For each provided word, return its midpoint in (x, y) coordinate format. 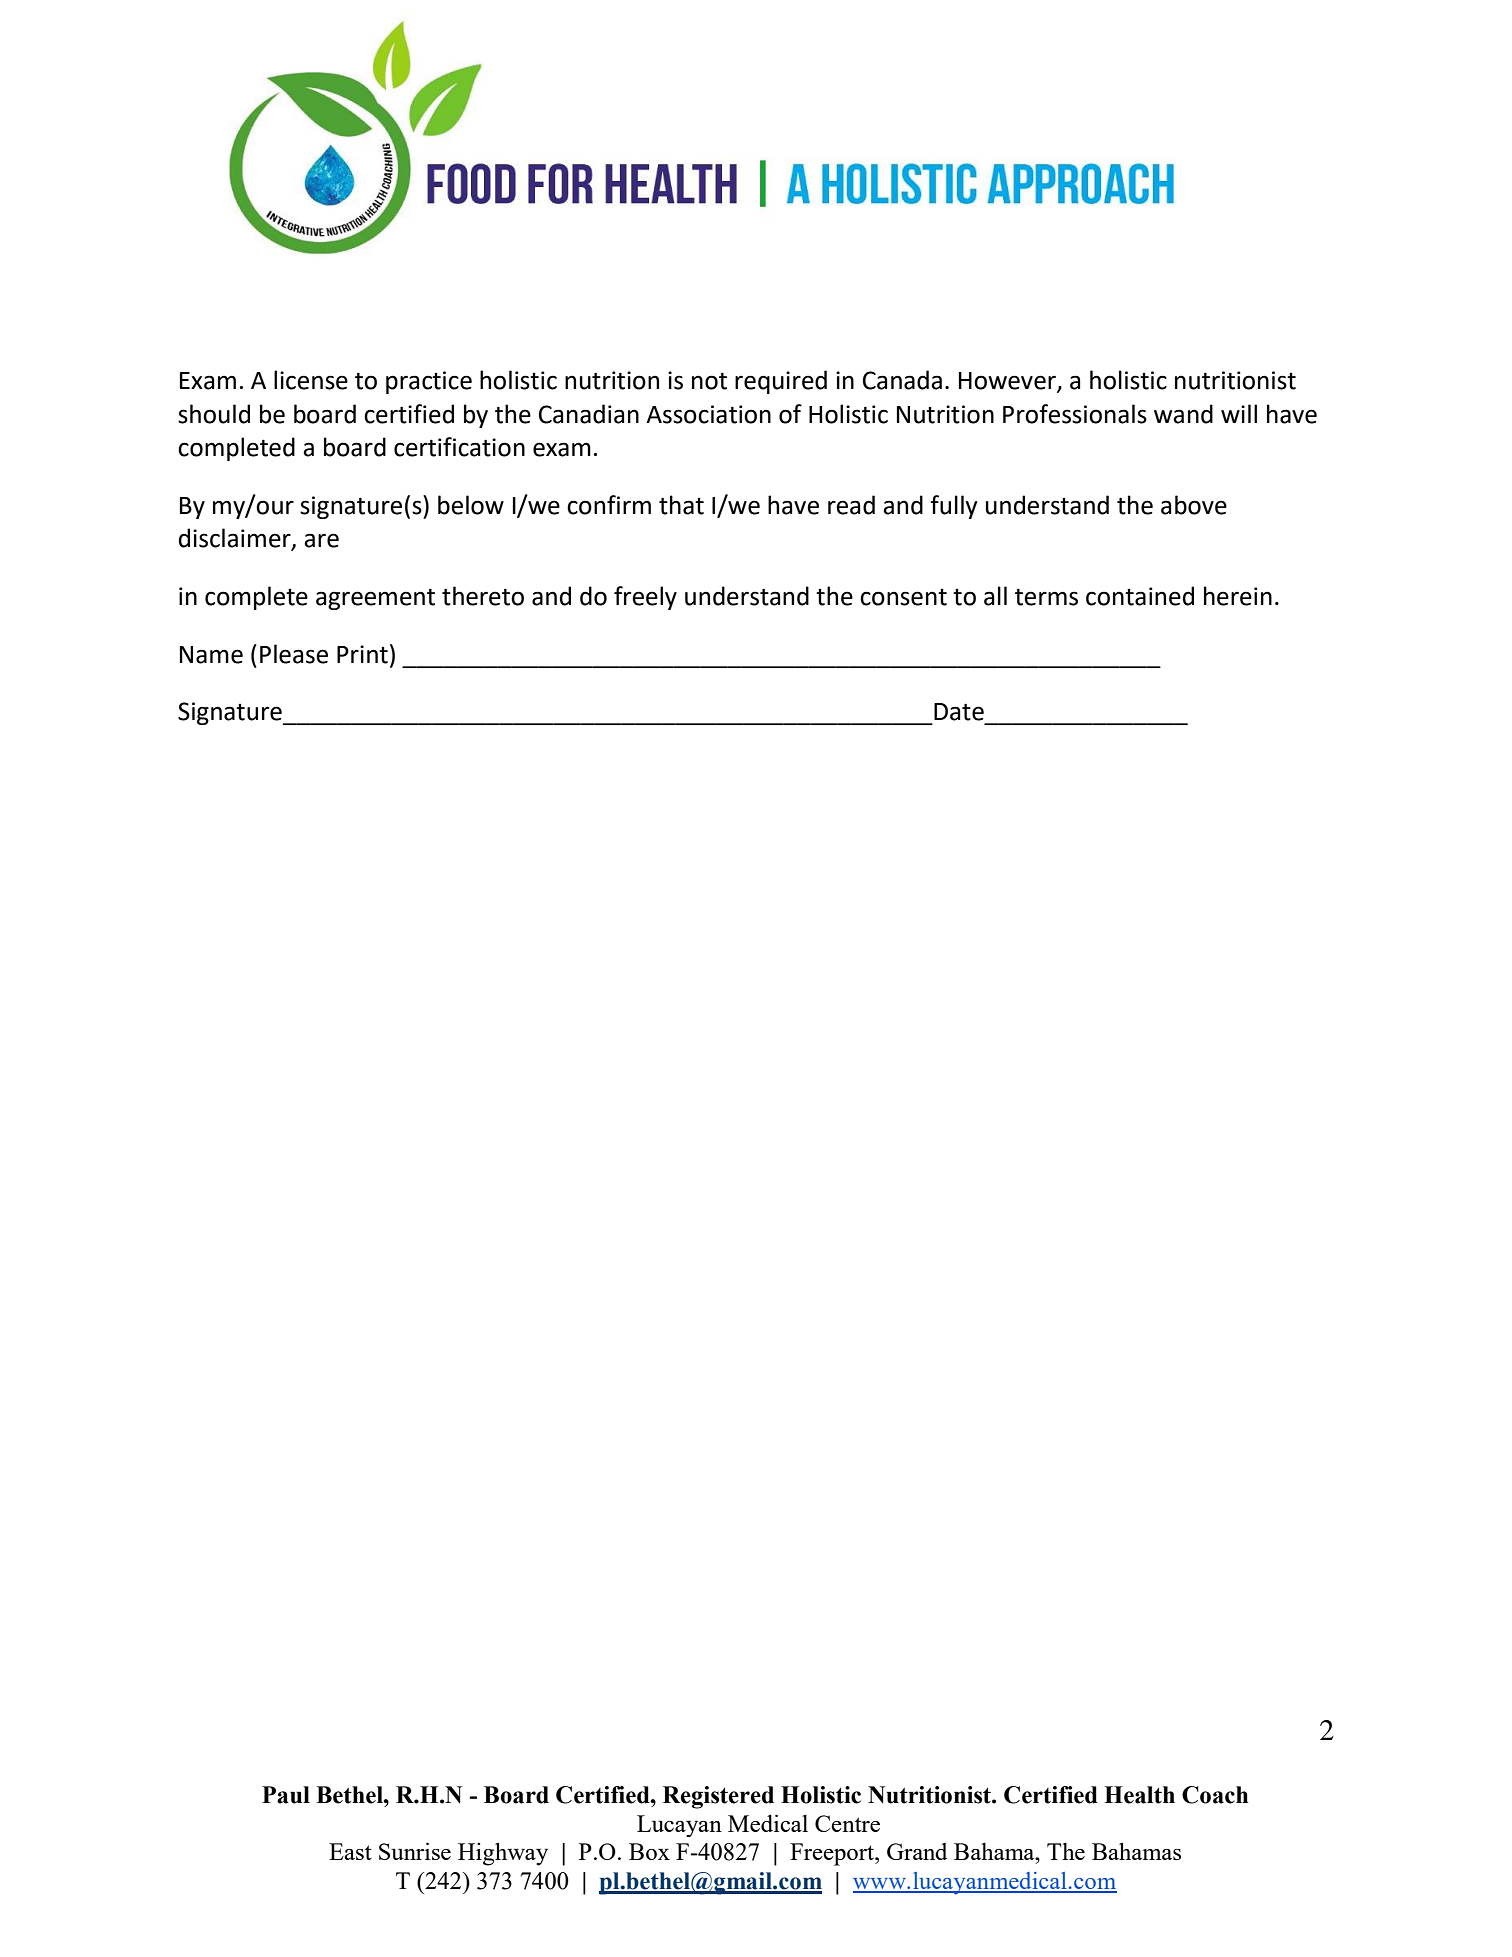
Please (294, 654)
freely (645, 598)
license (311, 380)
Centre (847, 1823)
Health (1139, 1795)
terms (1046, 597)
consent (903, 597)
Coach (1215, 1795)
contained (1140, 596)
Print (362, 654)
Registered (718, 1797)
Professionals (1075, 414)
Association (708, 414)
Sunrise (415, 1851)
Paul (286, 1795)
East (350, 1851)
